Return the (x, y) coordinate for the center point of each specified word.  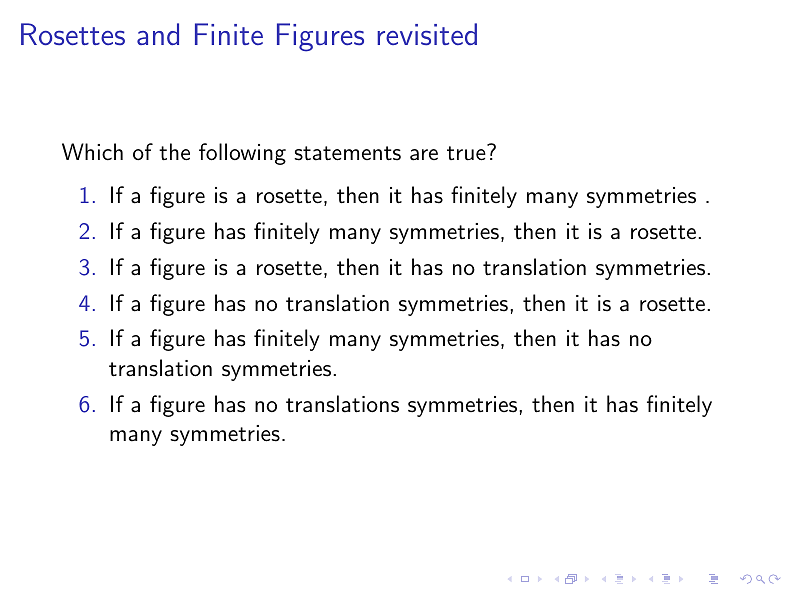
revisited (427, 34)
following (242, 154)
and (158, 34)
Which (92, 152)
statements (347, 153)
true (467, 153)
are (424, 155)
